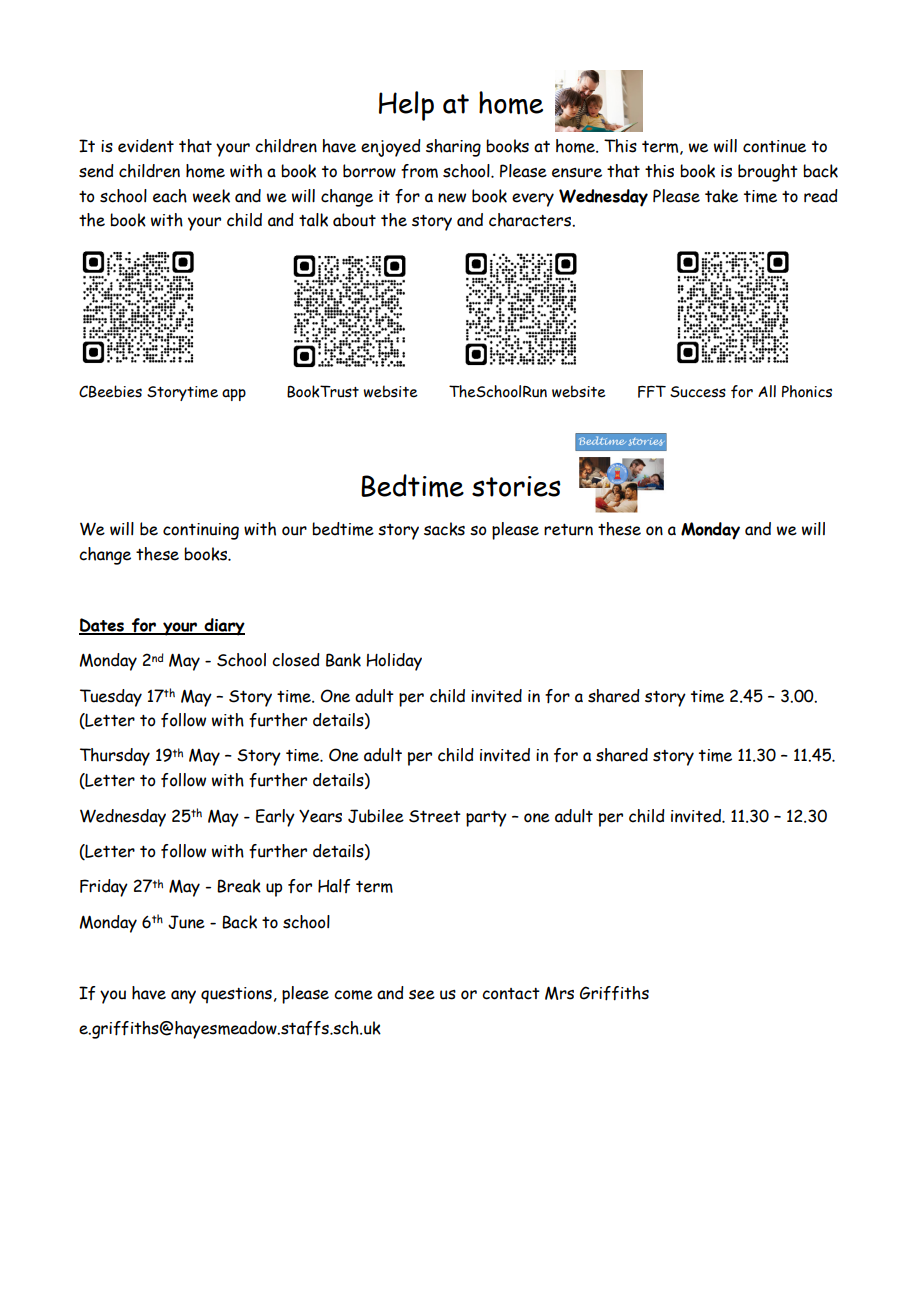  Describe the element at coordinates (435, 816) in the screenshot. I see `Street` at that location.
